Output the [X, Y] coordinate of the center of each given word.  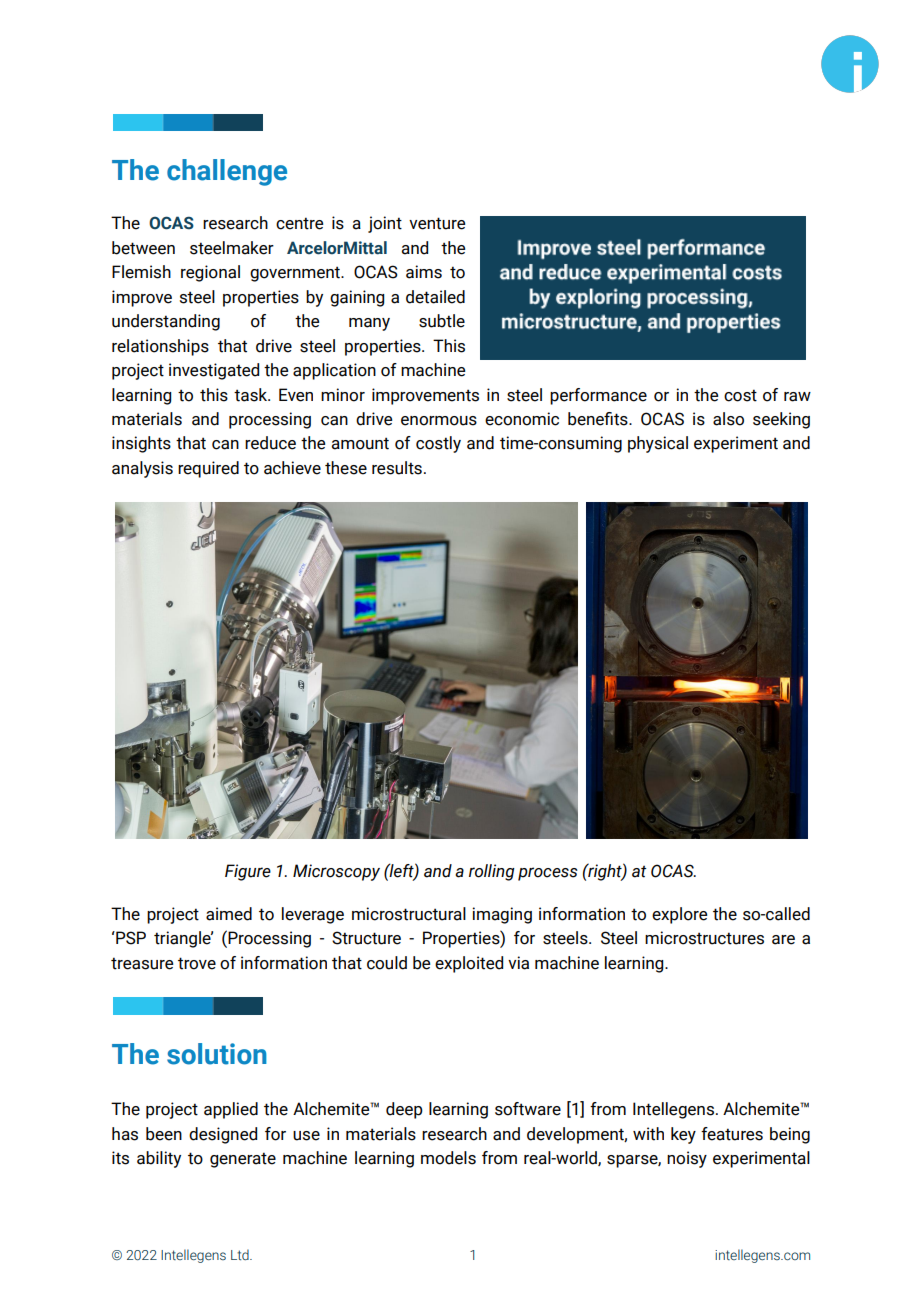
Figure [248, 872]
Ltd [241, 1254]
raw [797, 397]
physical [658, 444]
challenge [227, 172]
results [397, 468]
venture [437, 223]
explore [679, 915]
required [208, 469]
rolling [492, 872]
